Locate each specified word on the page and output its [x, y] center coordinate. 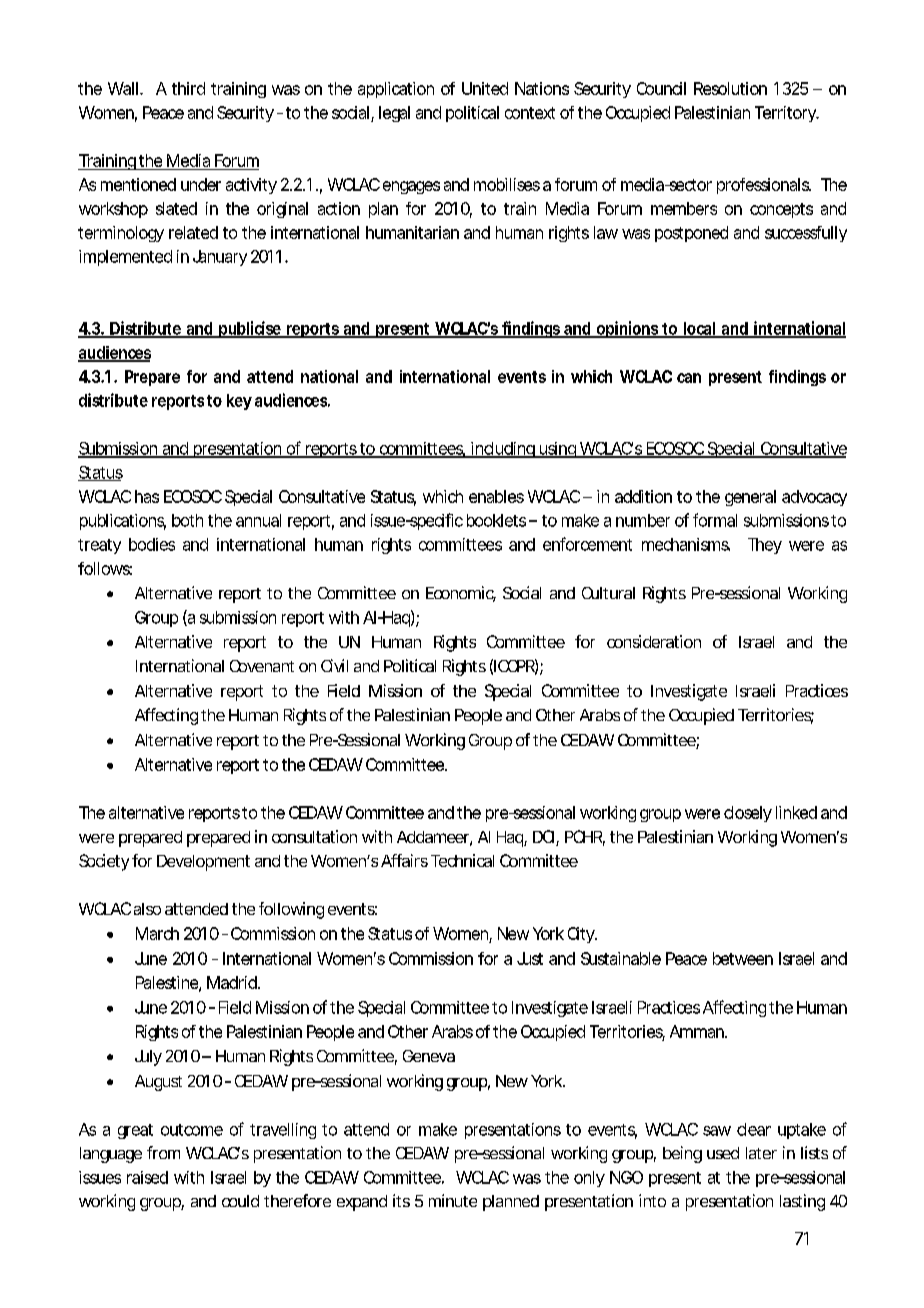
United [485, 88]
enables [496, 496]
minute [453, 1200]
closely [748, 814]
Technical [462, 860]
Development [203, 863]
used [723, 1153]
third [188, 88]
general [750, 498]
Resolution [730, 88]
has [147, 496]
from [163, 1152]
